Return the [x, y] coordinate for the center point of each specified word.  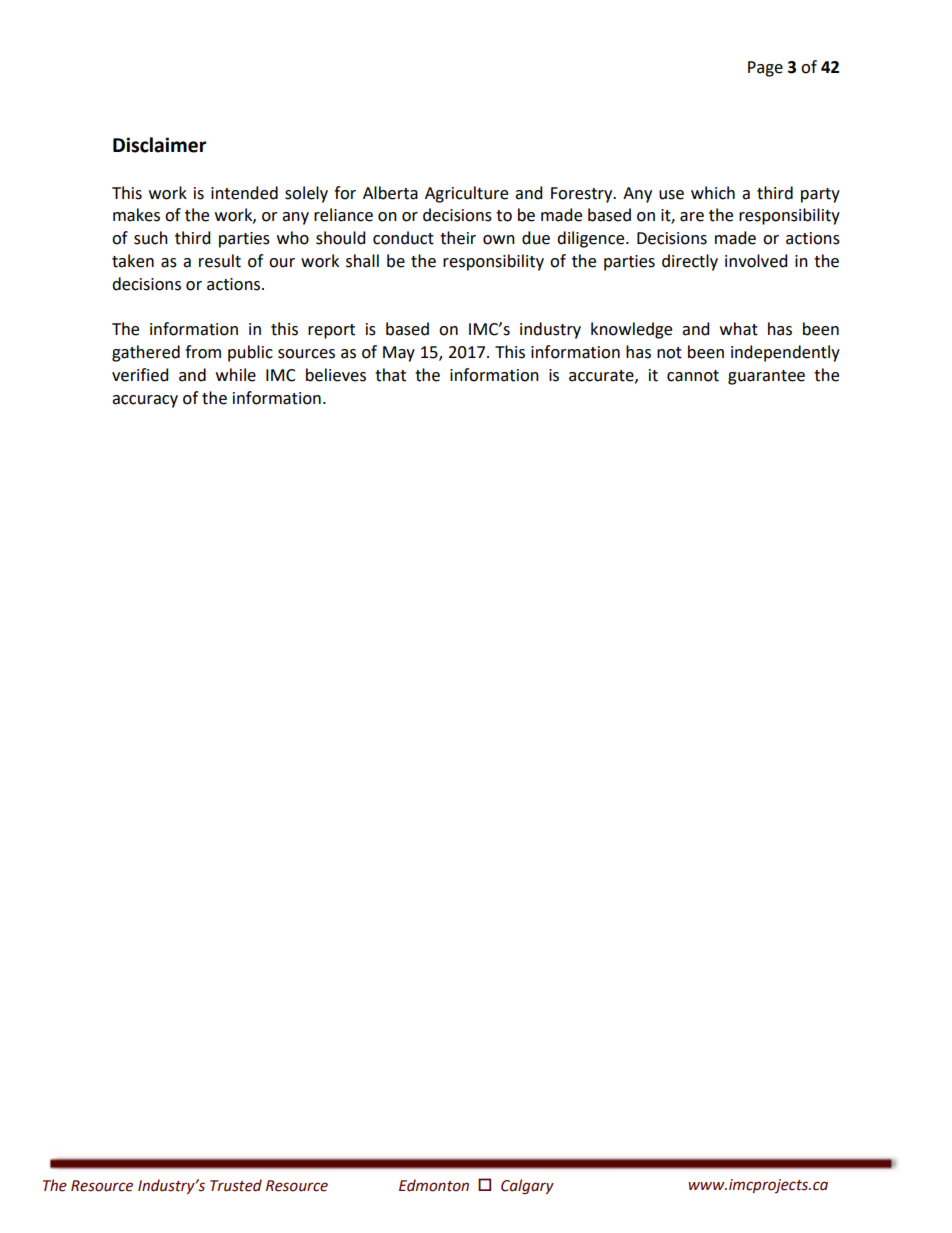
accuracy [145, 401]
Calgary [527, 1186]
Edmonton [434, 1185]
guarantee [766, 377]
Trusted [236, 1185]
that [390, 375]
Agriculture [466, 194]
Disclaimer [159, 145]
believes [336, 375]
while [236, 375]
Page [765, 69]
